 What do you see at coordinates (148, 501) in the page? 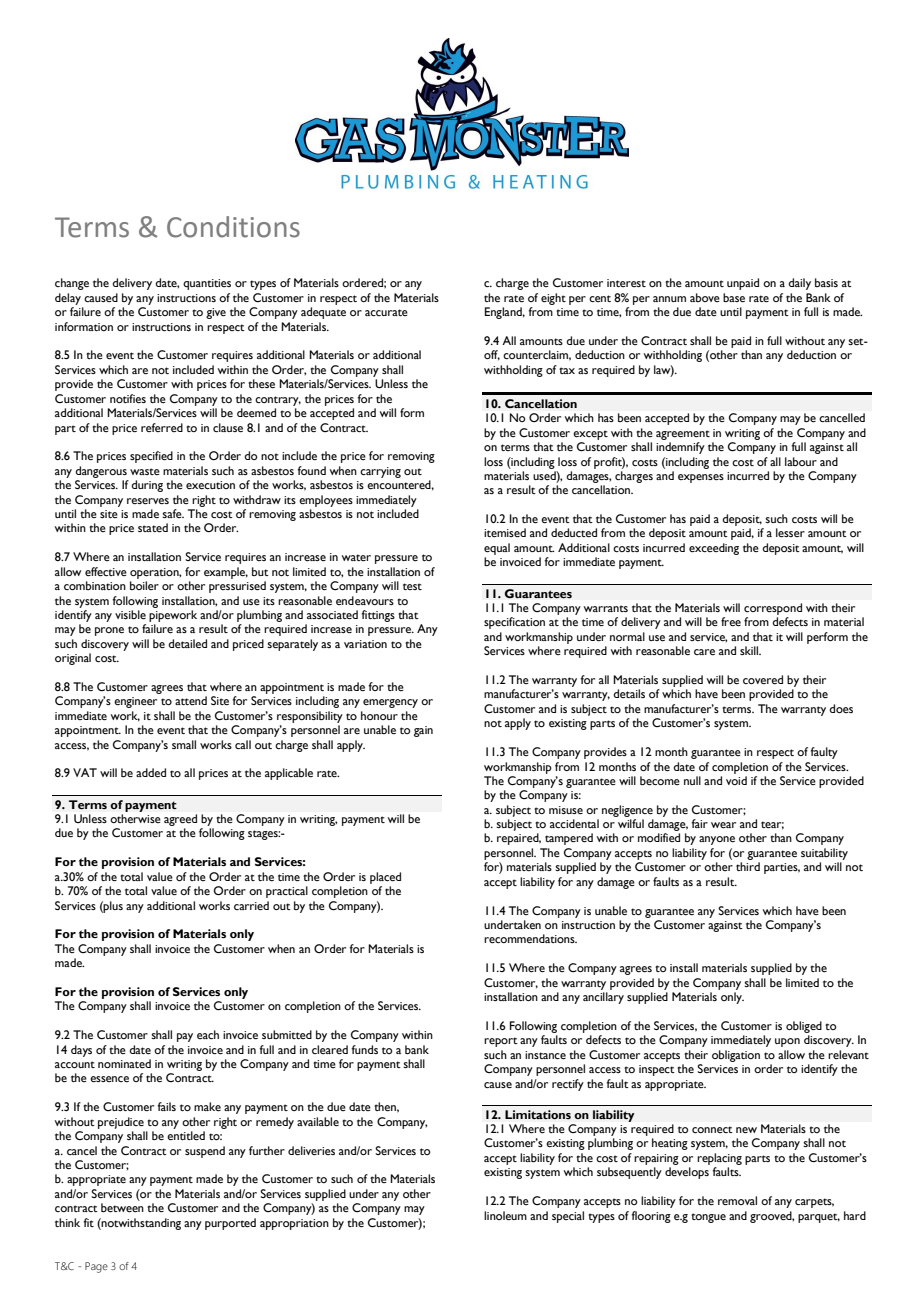
I see `reserves` at bounding box center [148, 501].
